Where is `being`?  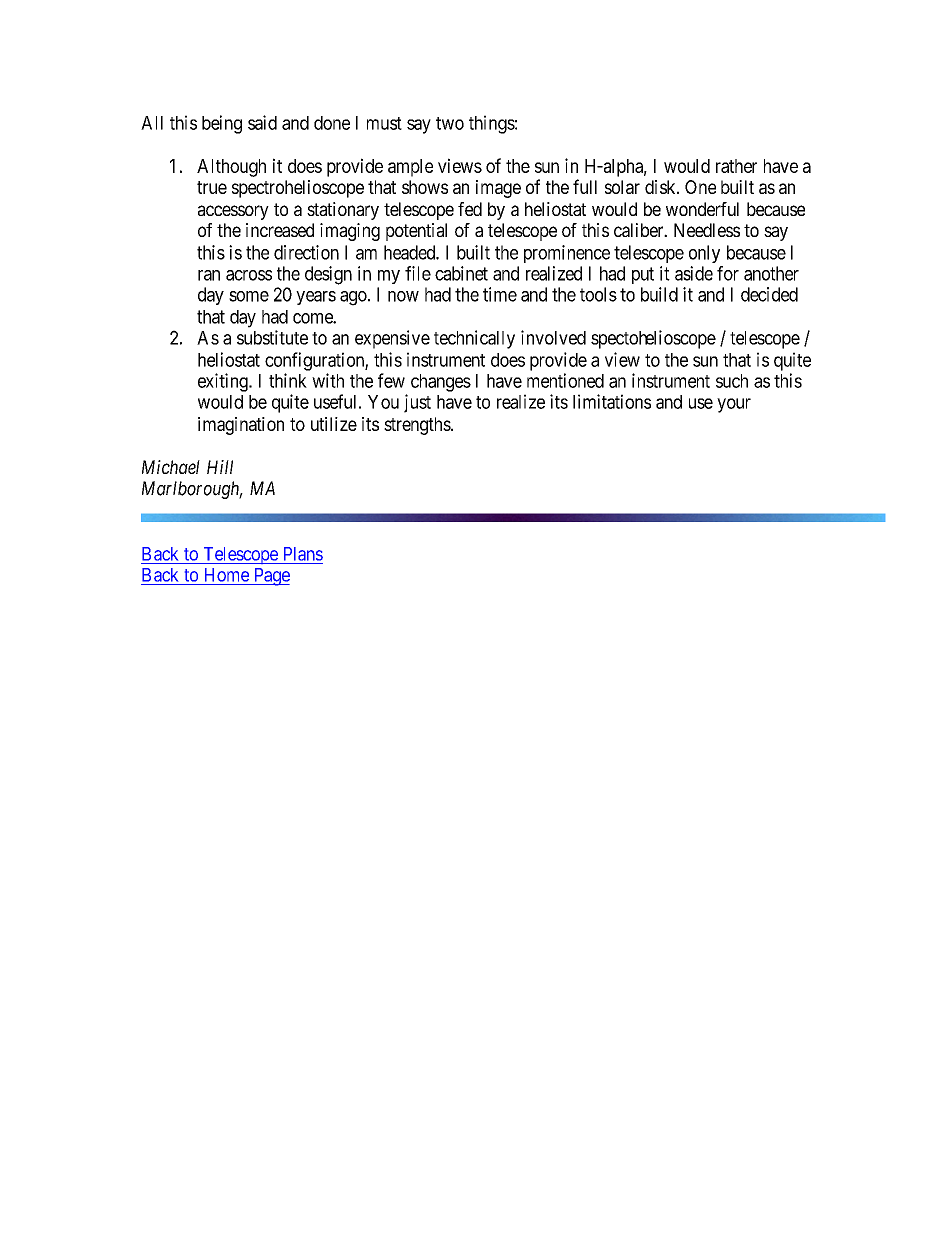 being is located at coordinates (222, 124).
